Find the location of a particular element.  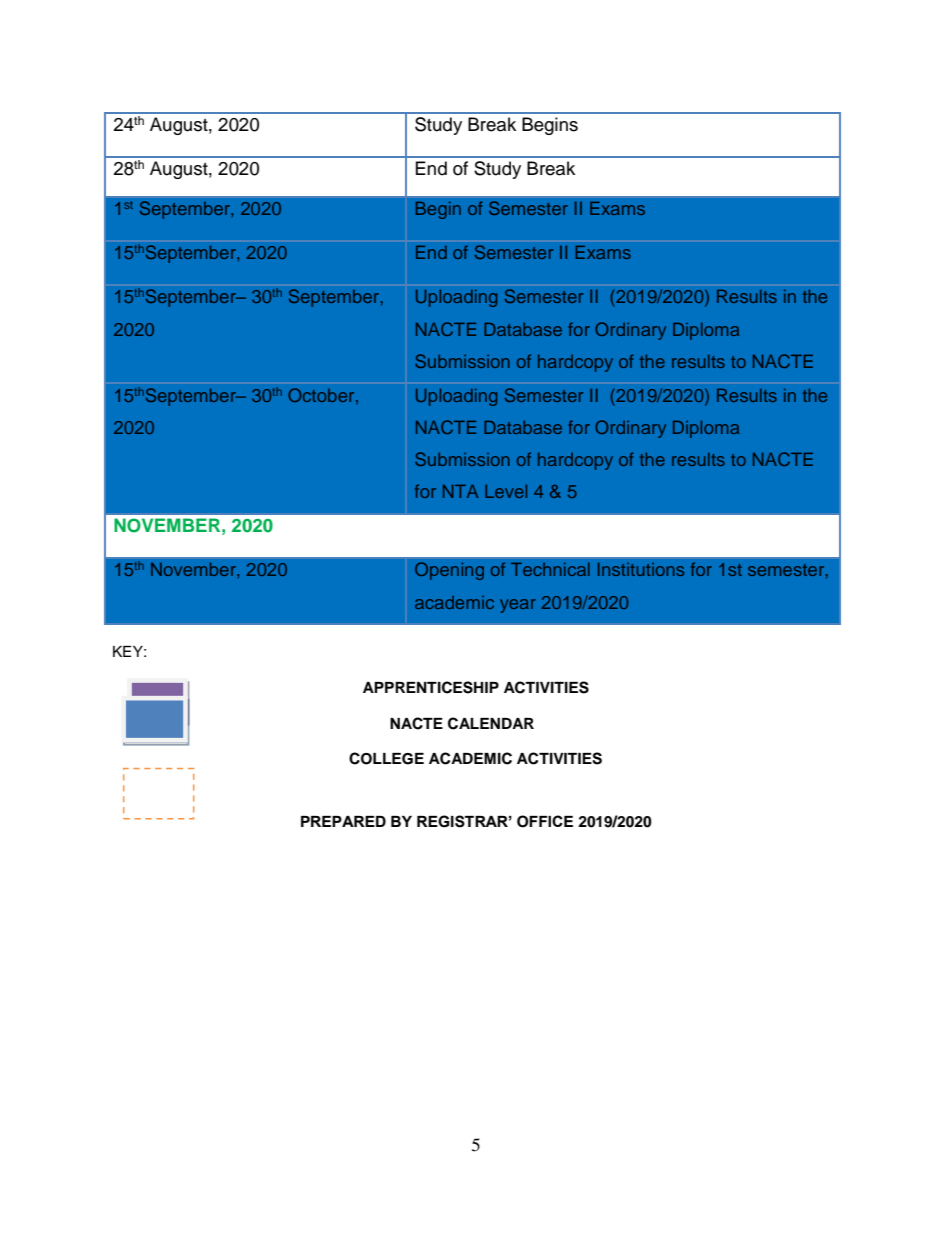

October is located at coordinates (322, 396).
